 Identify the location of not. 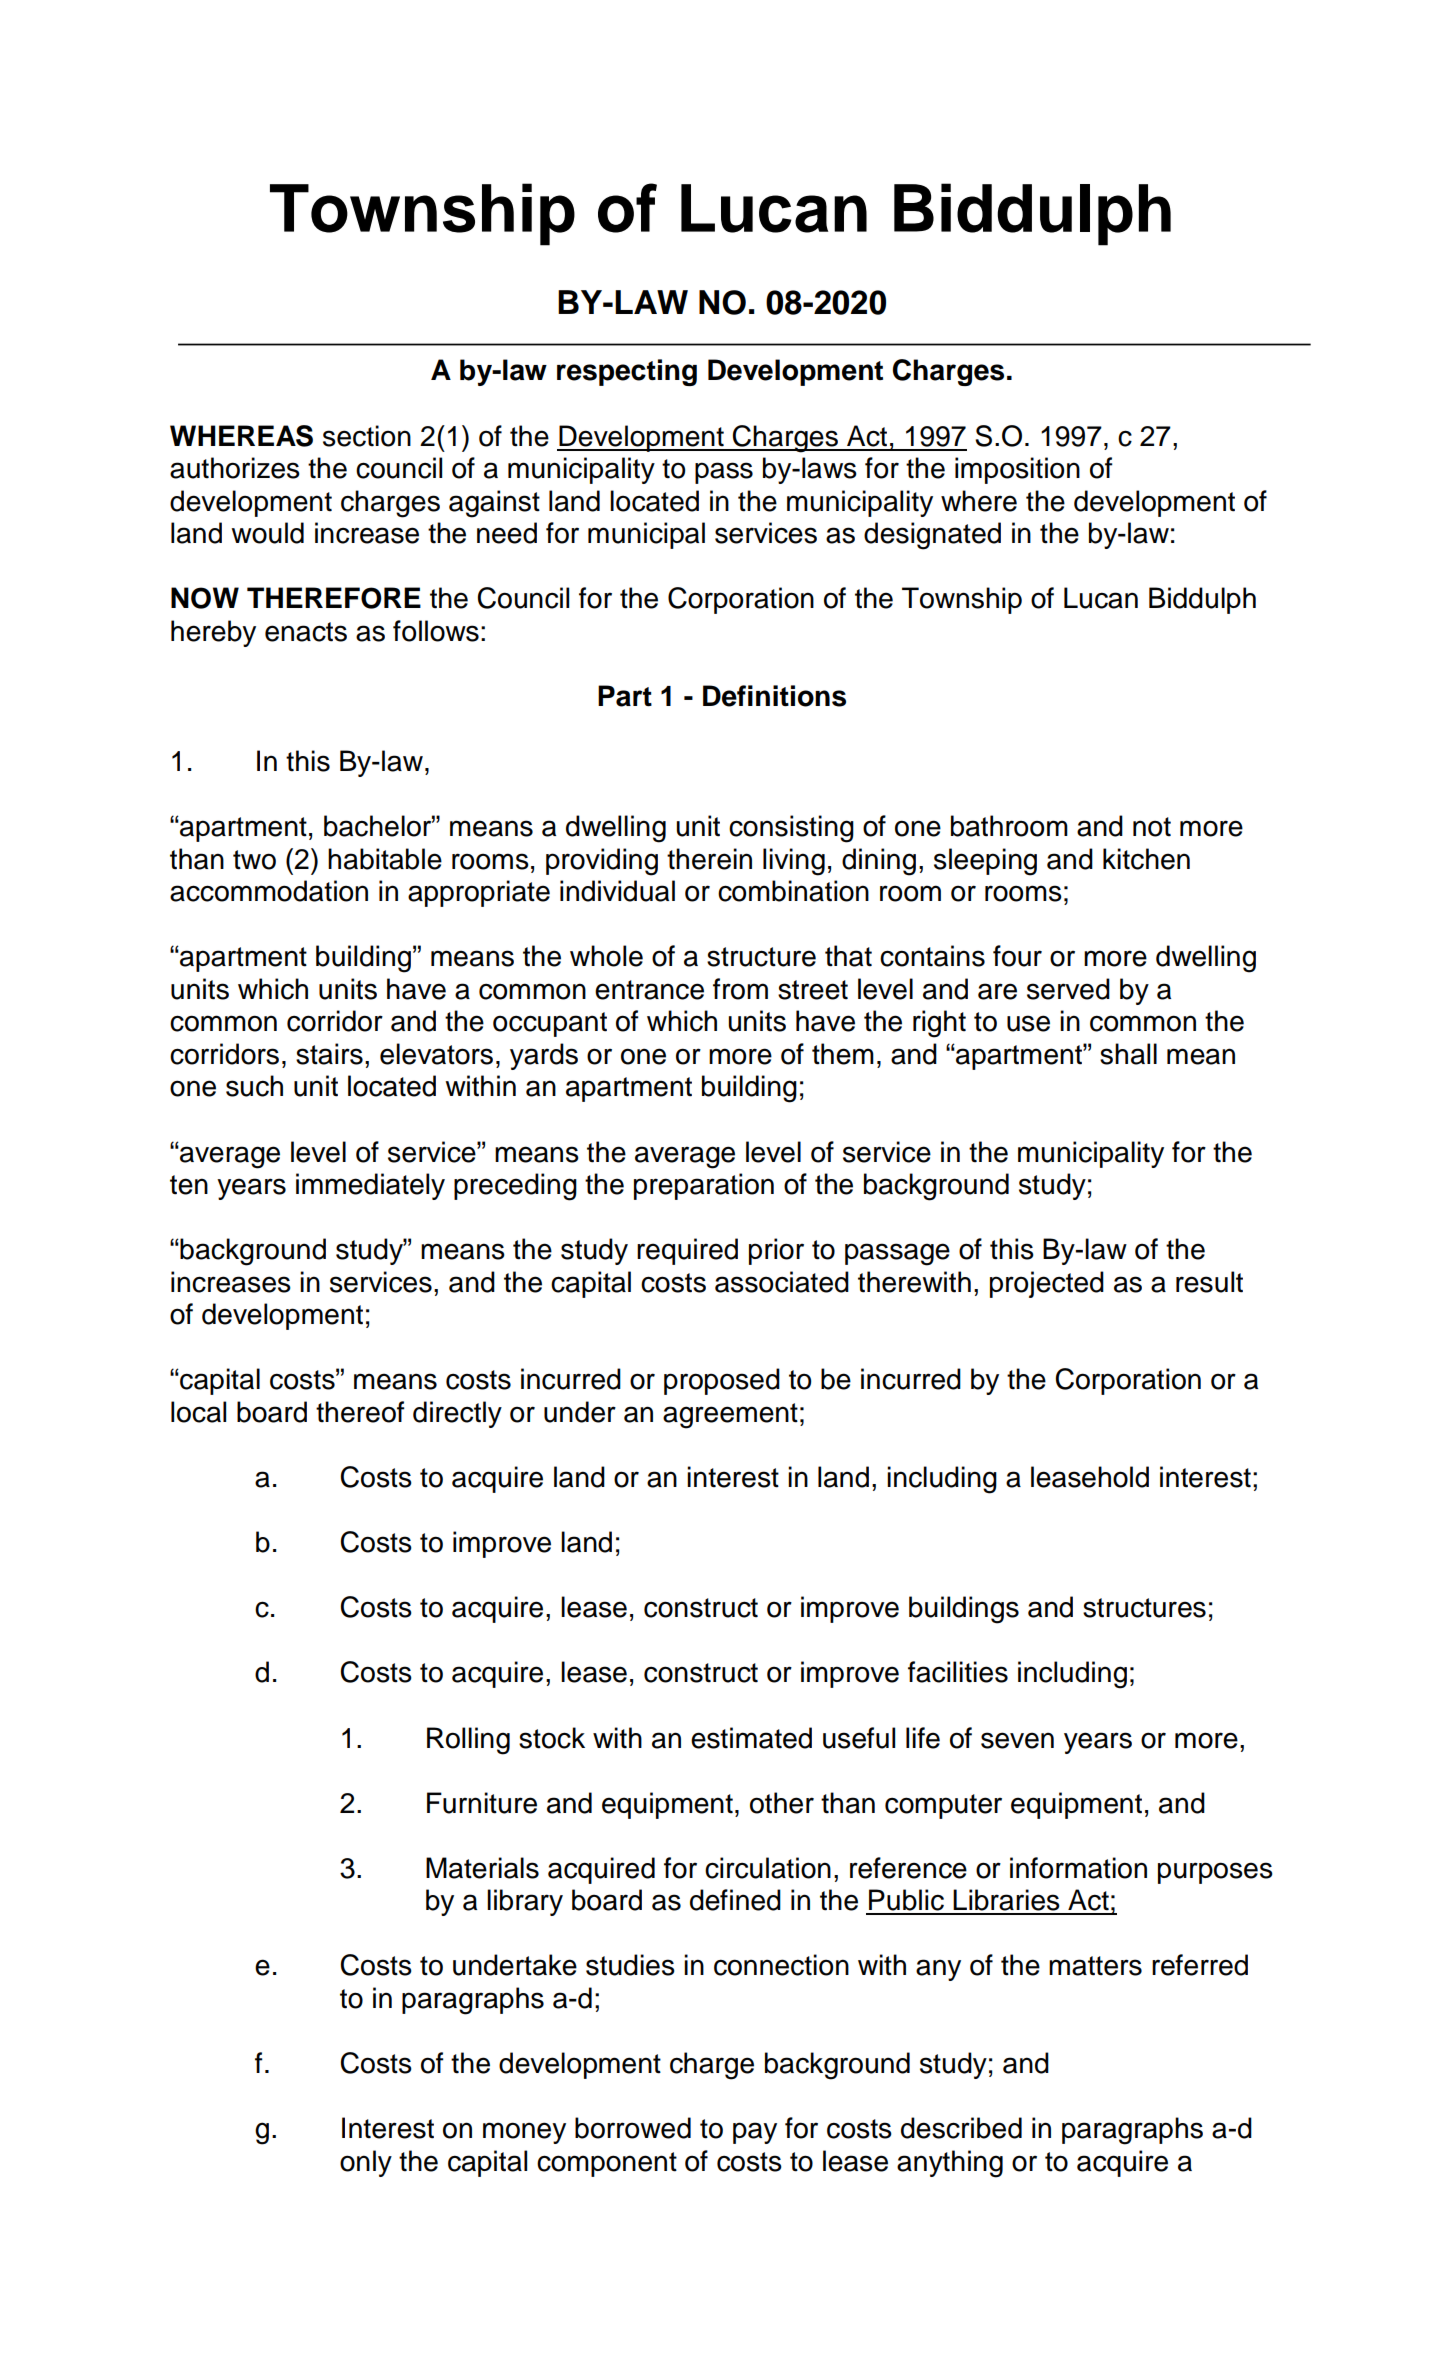
(1152, 827).
